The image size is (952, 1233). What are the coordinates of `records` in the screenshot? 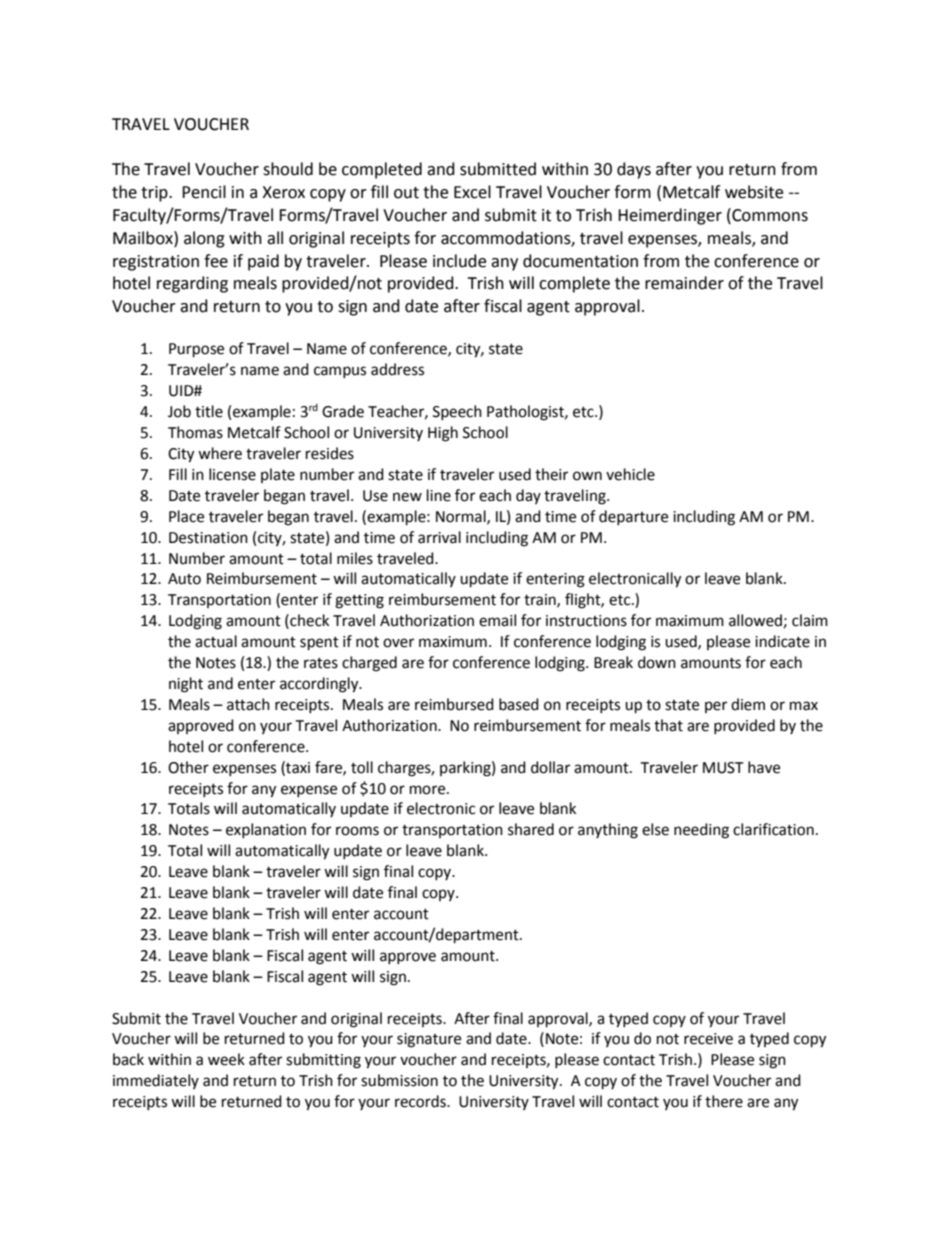 It's located at (421, 1101).
